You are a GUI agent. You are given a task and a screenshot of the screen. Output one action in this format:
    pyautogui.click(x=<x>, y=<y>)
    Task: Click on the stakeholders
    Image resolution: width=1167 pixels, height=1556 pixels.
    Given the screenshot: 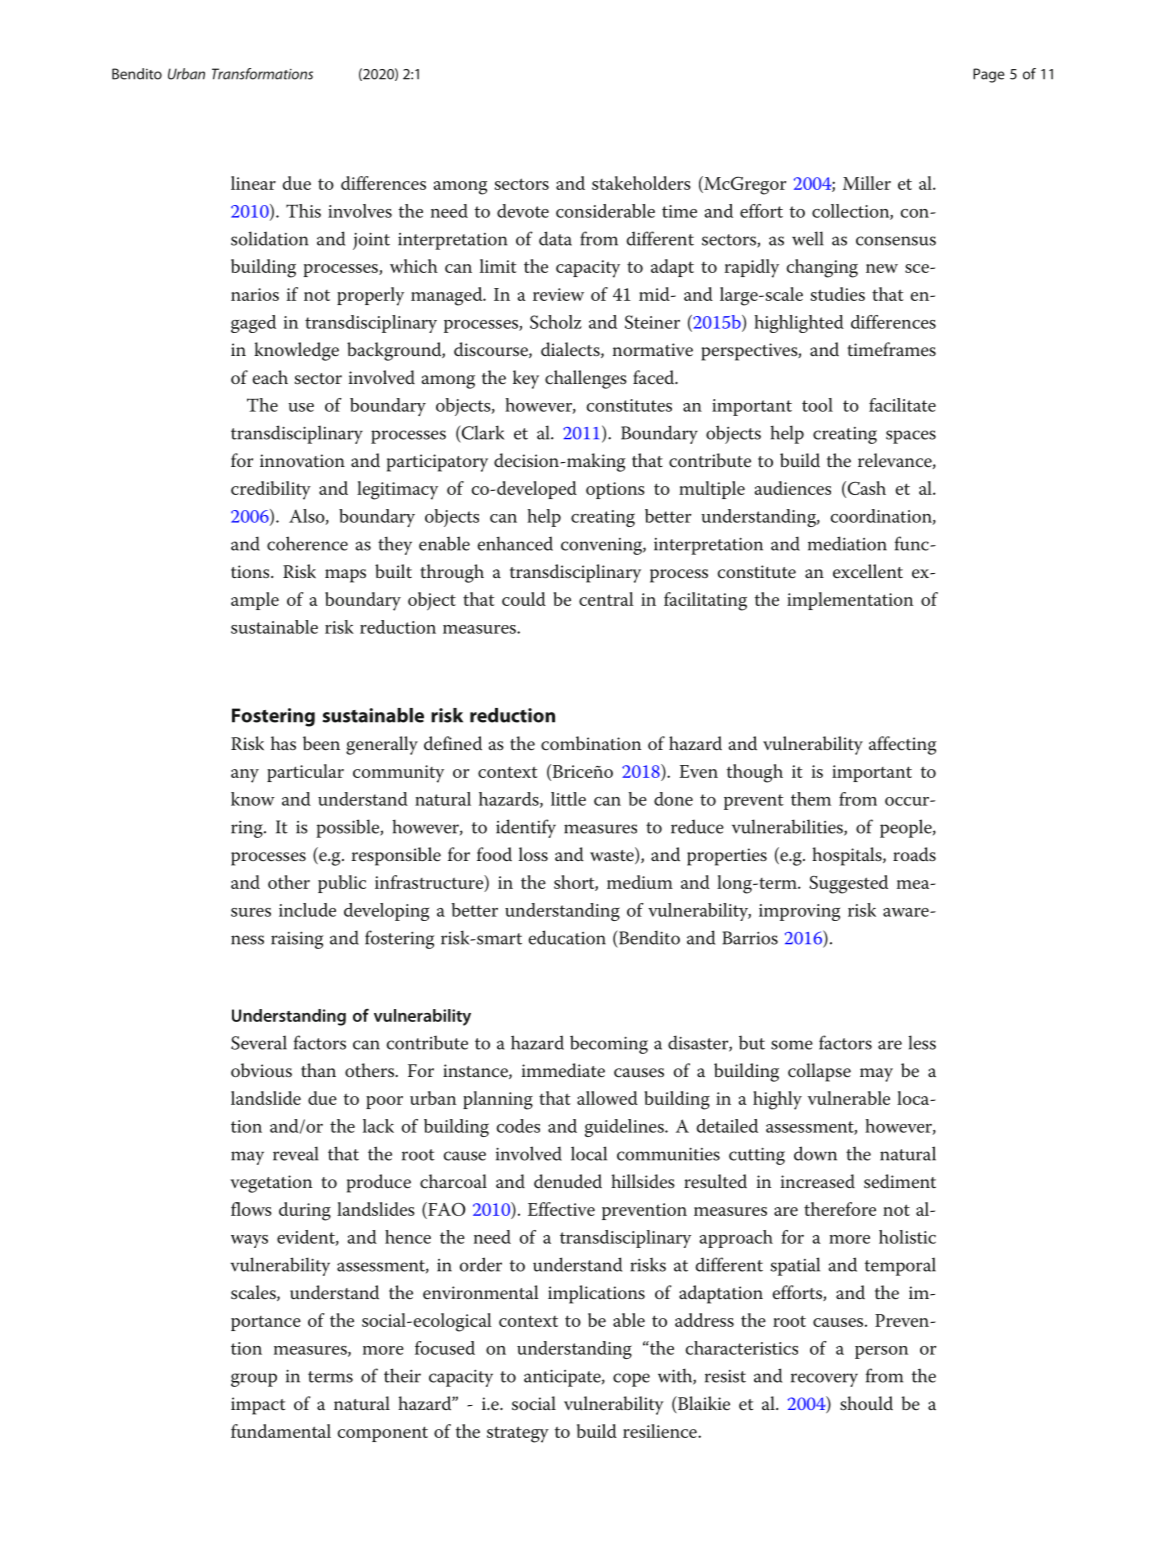 What is the action you would take?
    pyautogui.click(x=641, y=183)
